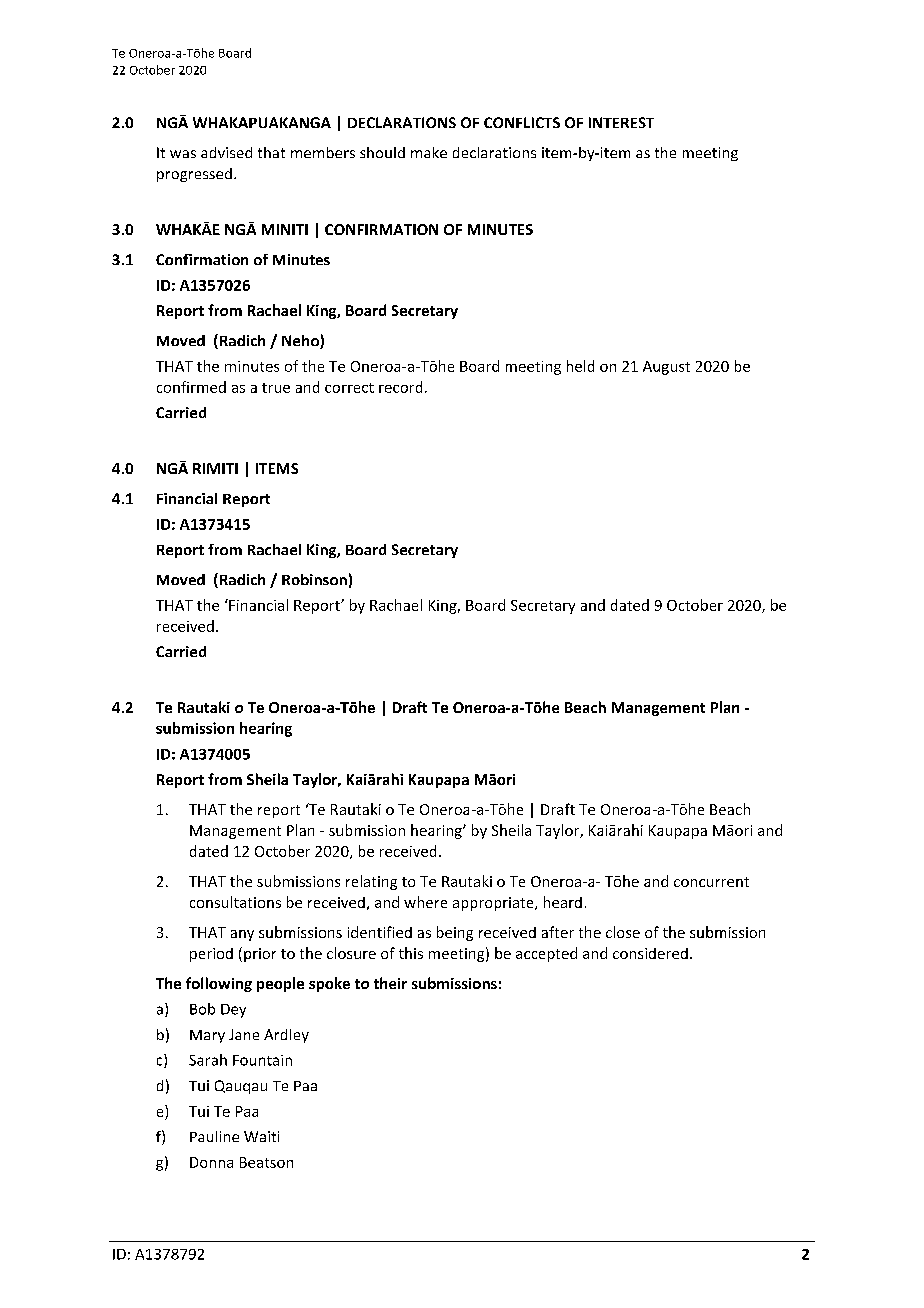 The image size is (924, 1308). What do you see at coordinates (371, 882) in the screenshot?
I see `relating` at bounding box center [371, 882].
